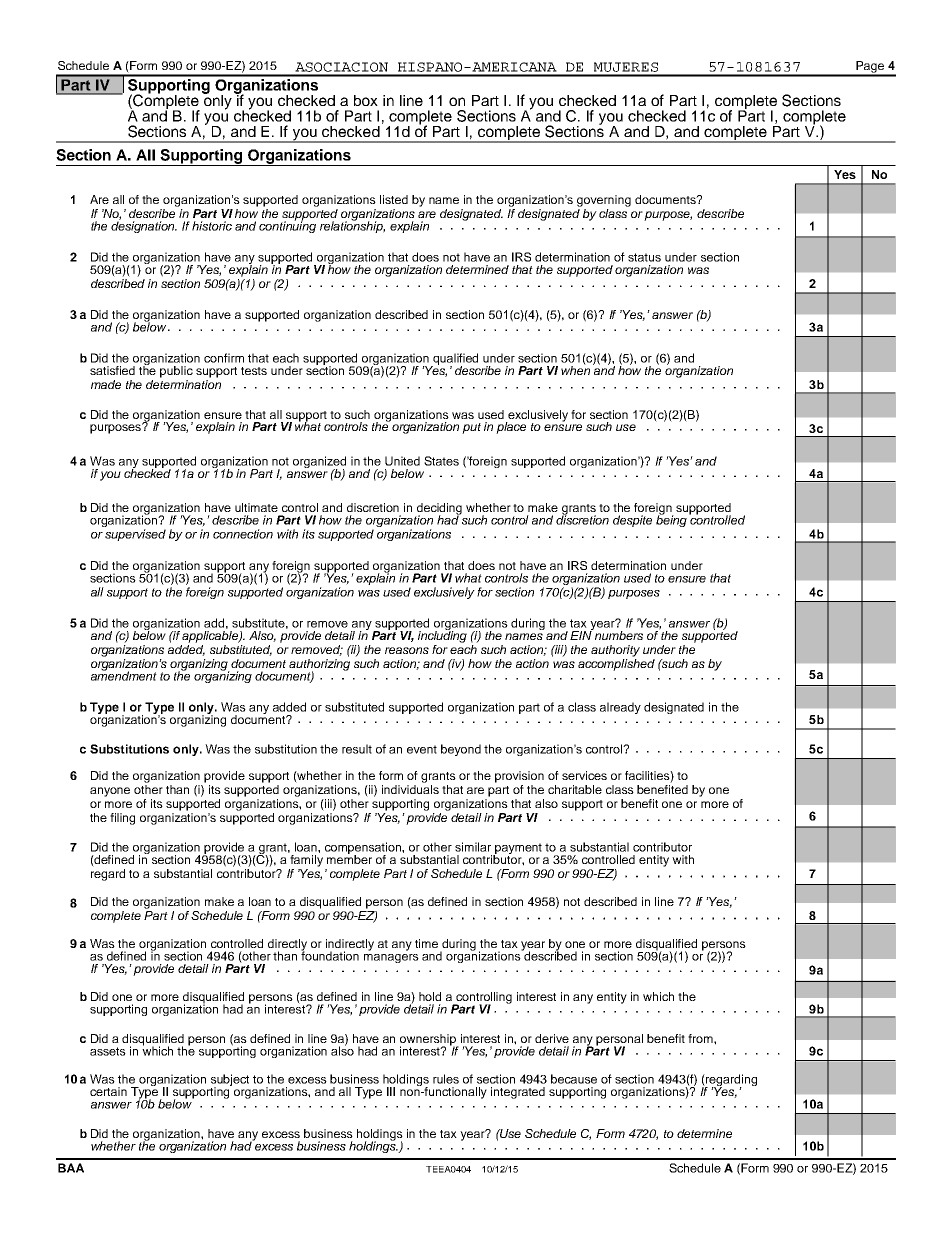  What do you see at coordinates (632, 521) in the screenshot?
I see `despite` at bounding box center [632, 521].
